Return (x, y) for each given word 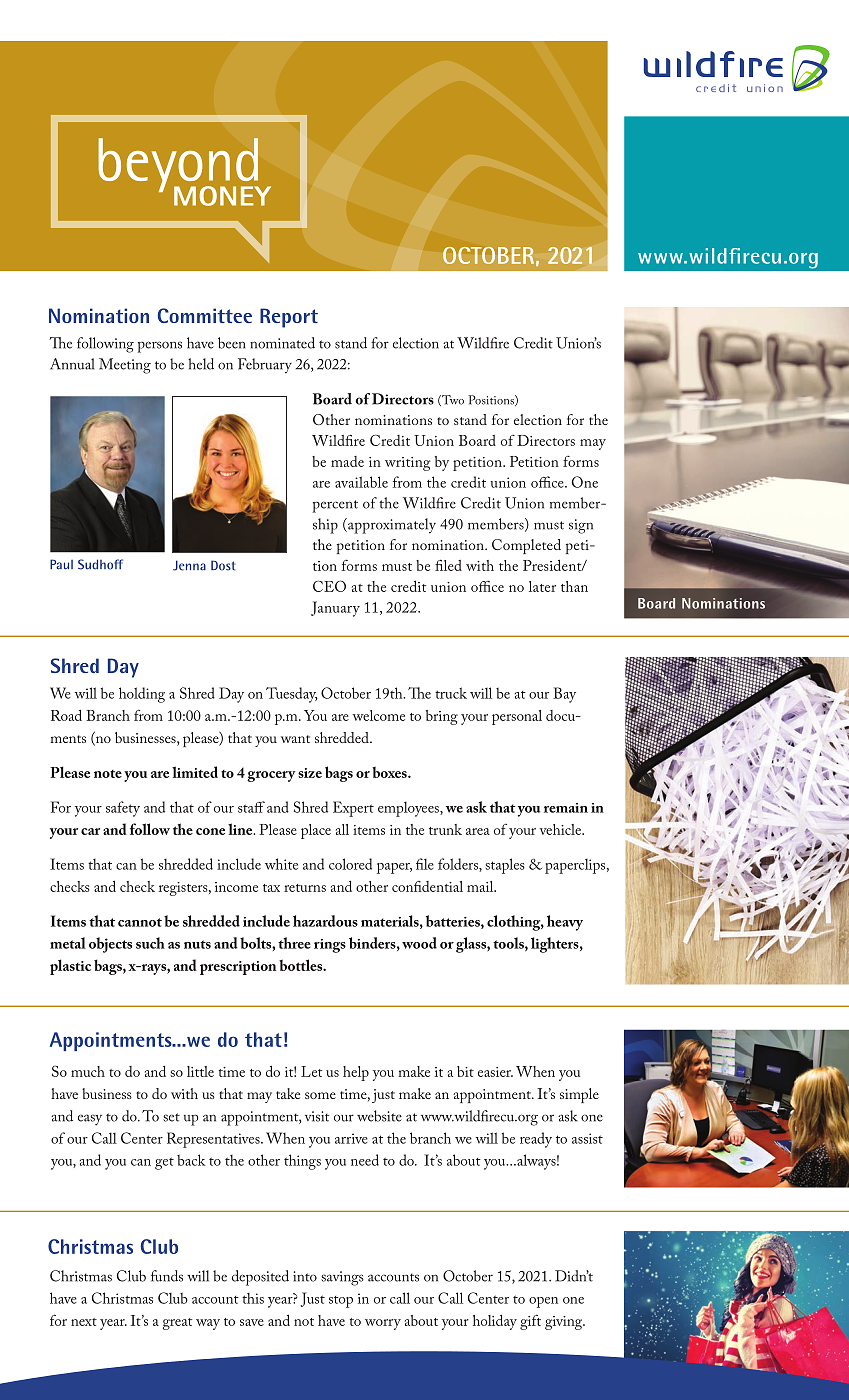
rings (330, 946)
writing (407, 464)
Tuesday (292, 695)
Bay (564, 695)
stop (341, 1302)
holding (142, 695)
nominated (282, 343)
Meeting (125, 366)
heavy (565, 923)
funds (167, 1276)
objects (110, 945)
